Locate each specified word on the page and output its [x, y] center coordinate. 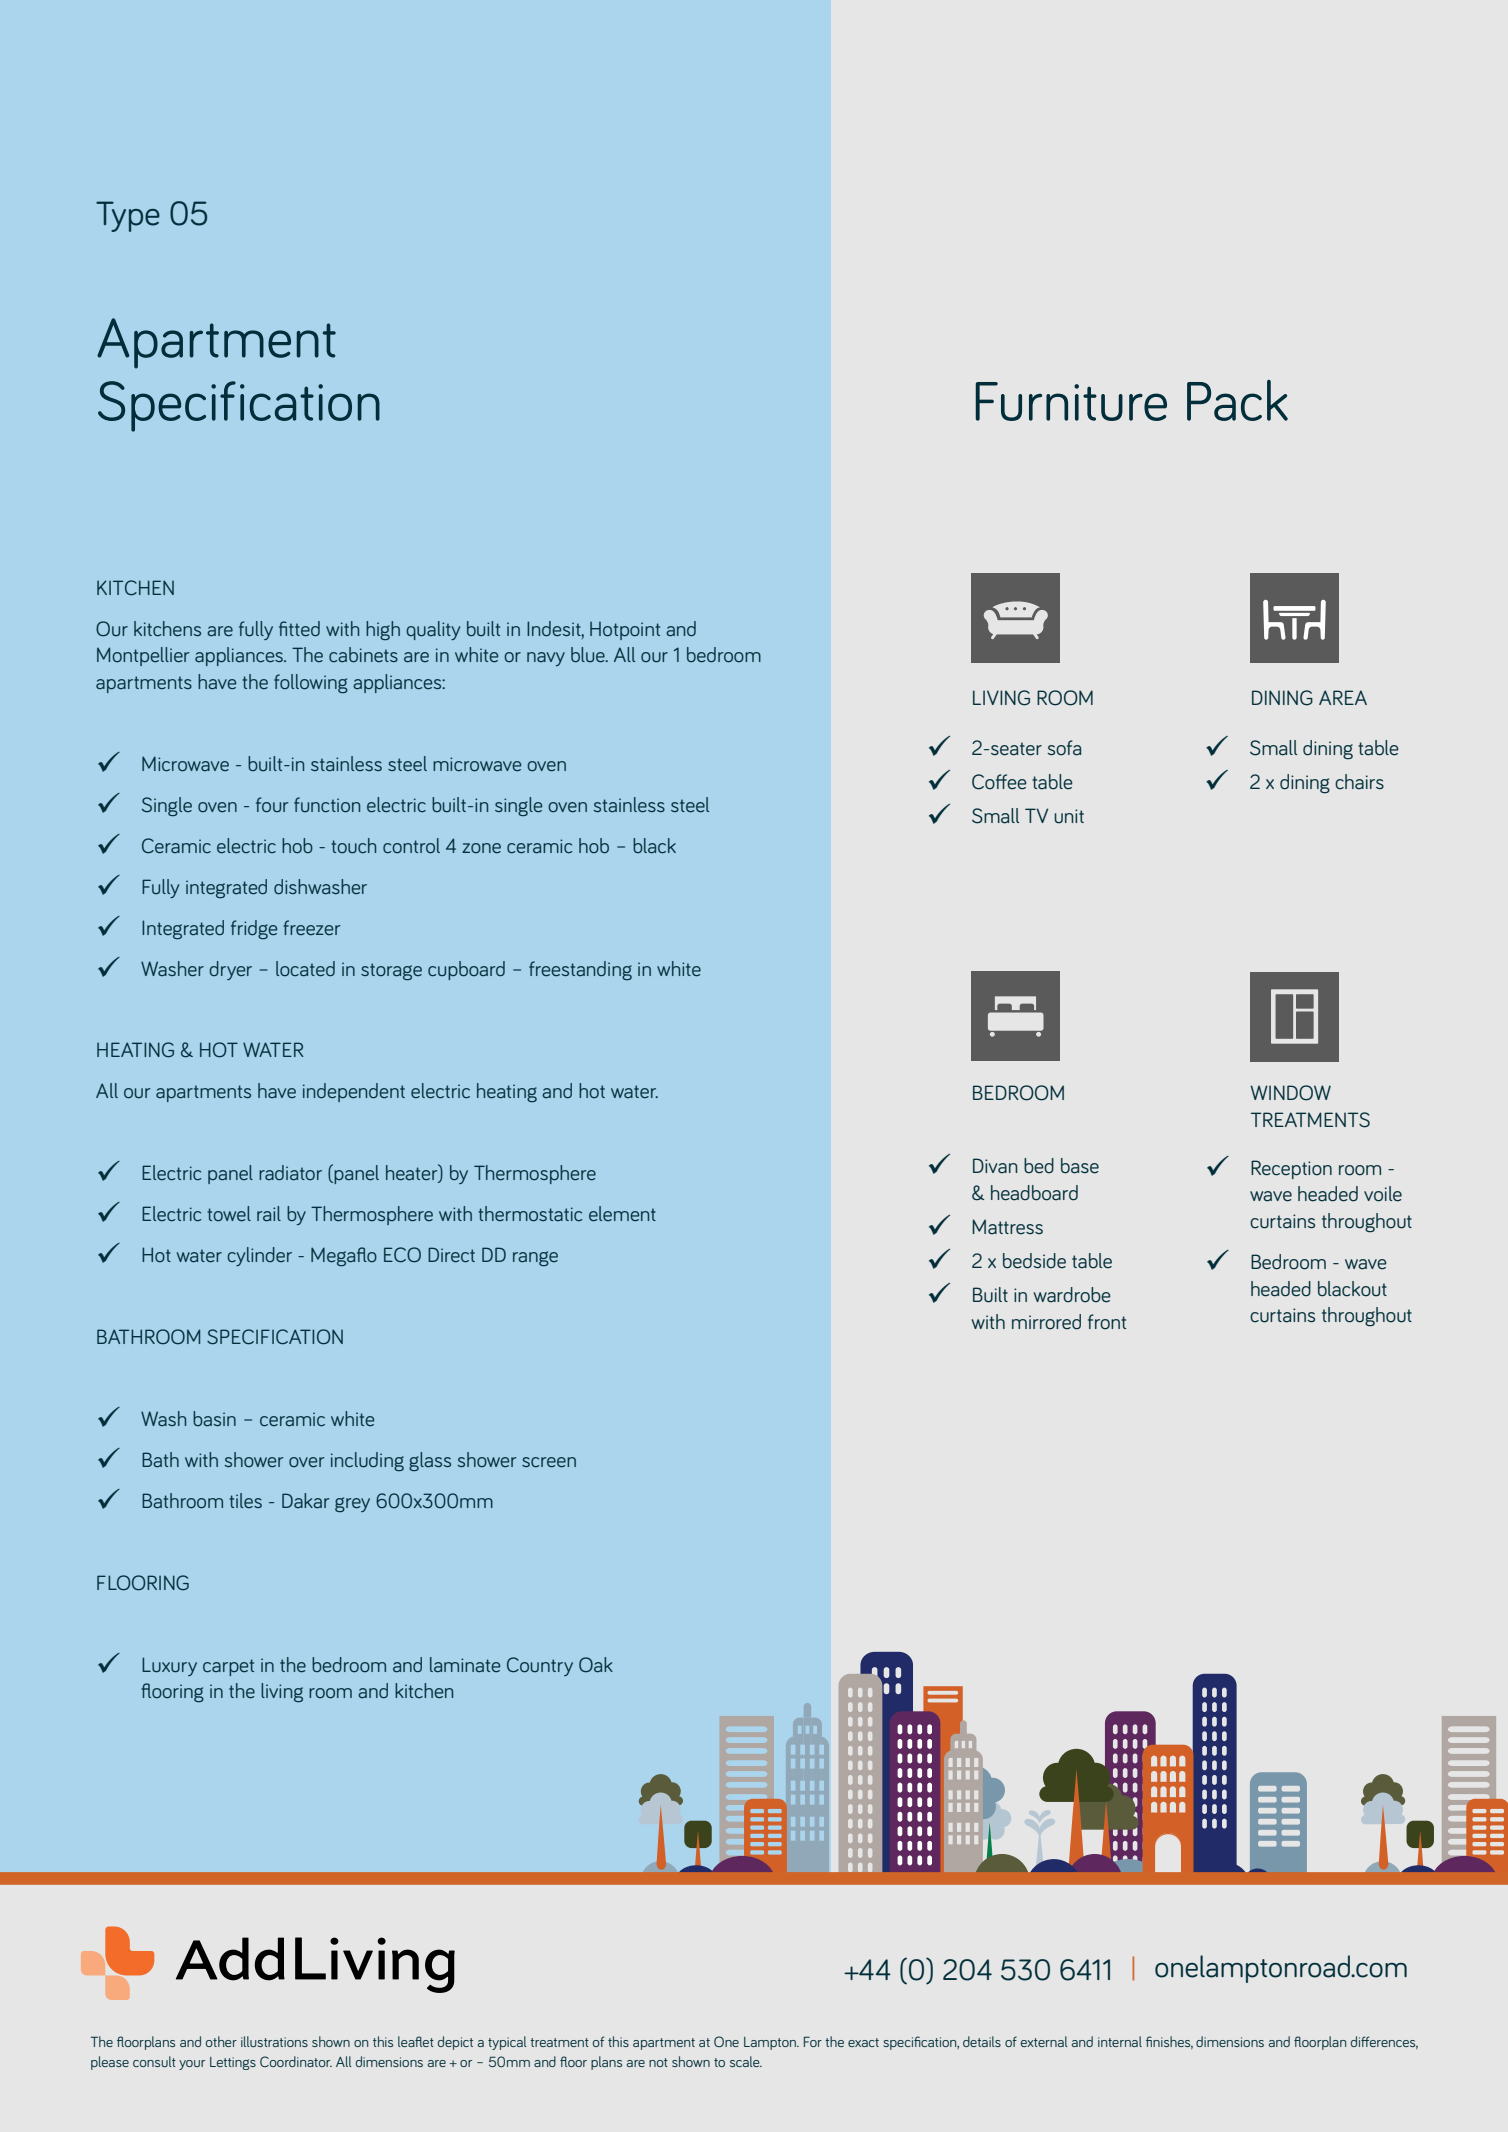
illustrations [274, 2041]
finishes [1169, 2042]
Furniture [1071, 401]
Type [128, 216]
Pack [1237, 400]
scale [746, 2061]
